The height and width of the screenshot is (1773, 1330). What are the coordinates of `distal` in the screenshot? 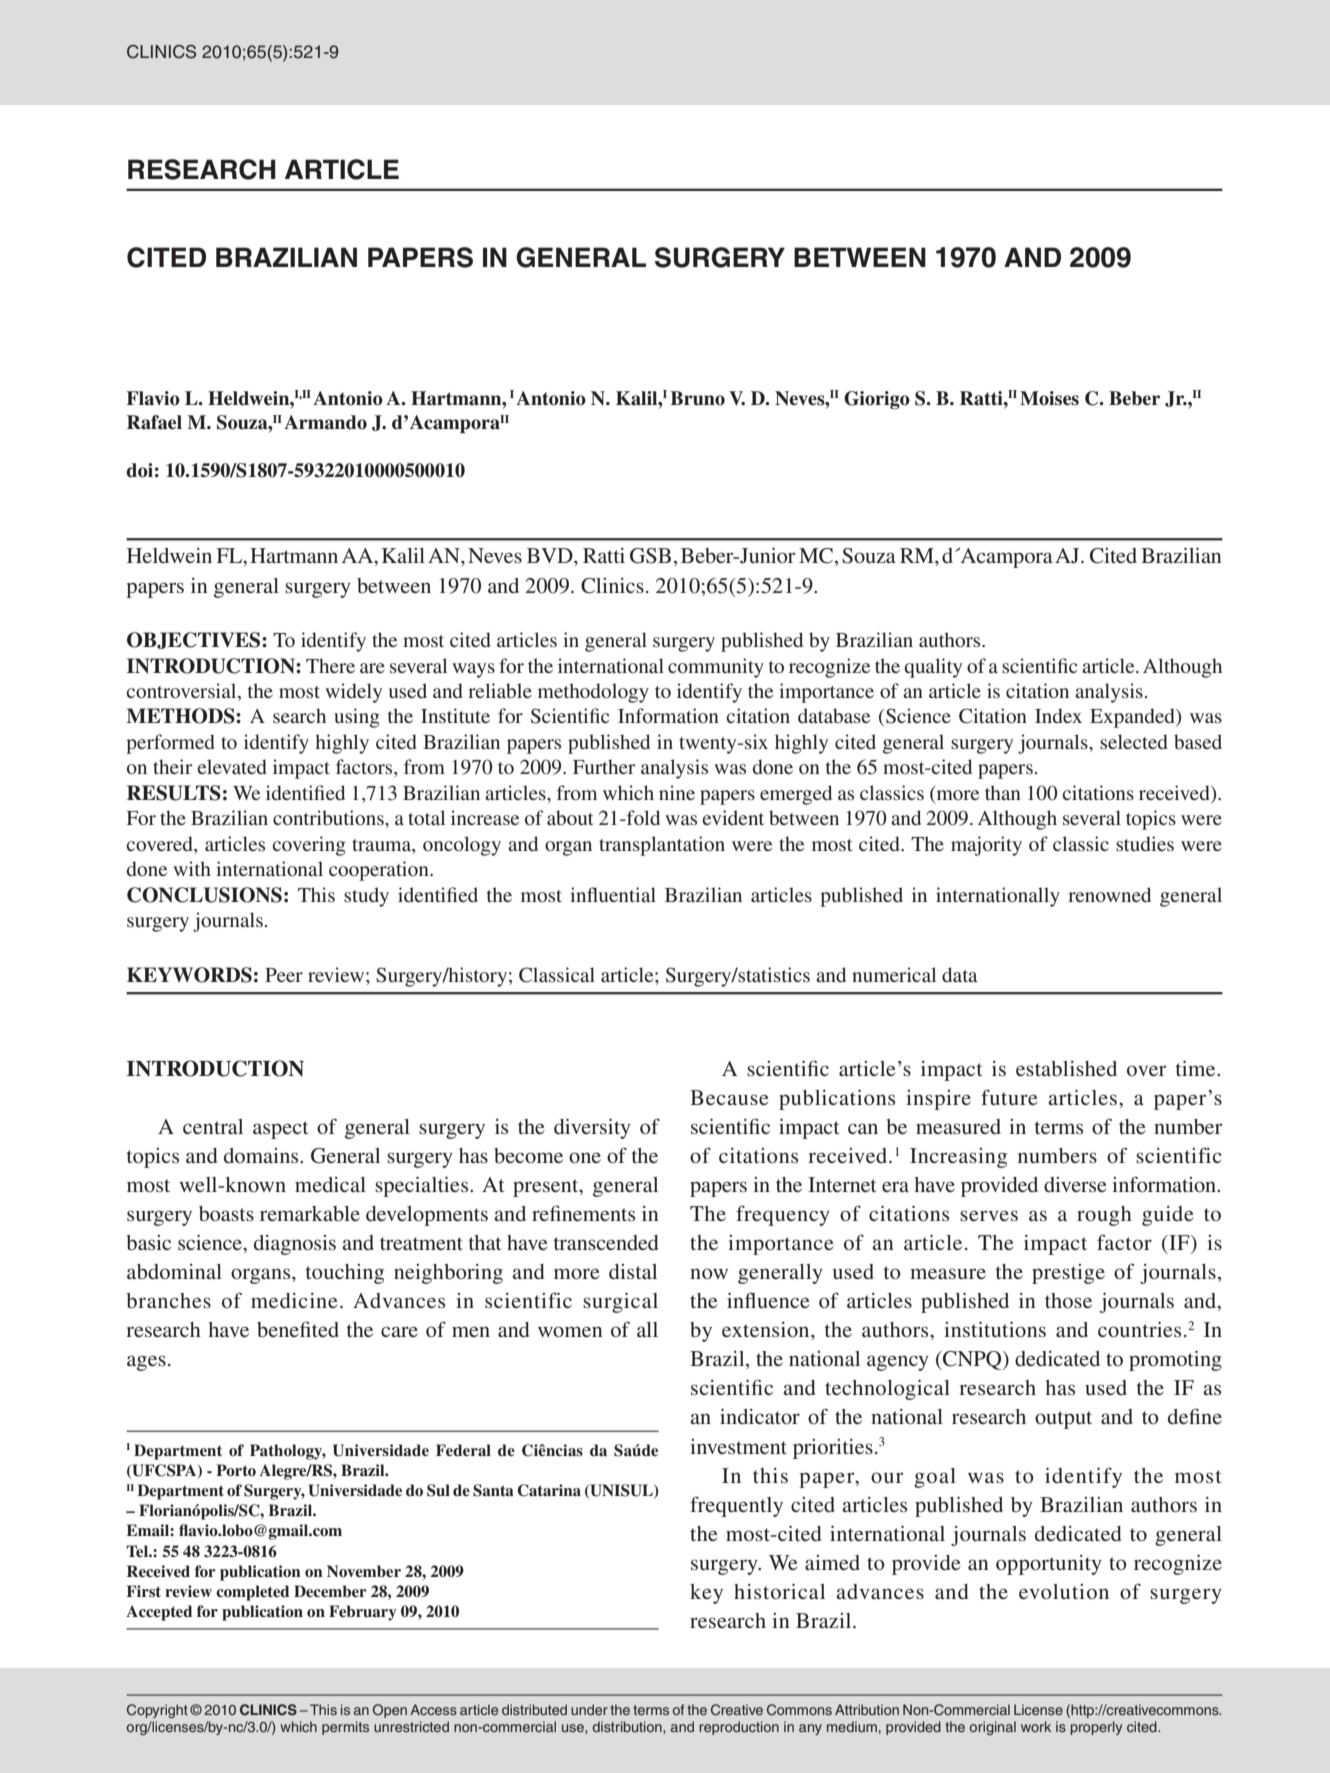 It's located at (633, 1271).
